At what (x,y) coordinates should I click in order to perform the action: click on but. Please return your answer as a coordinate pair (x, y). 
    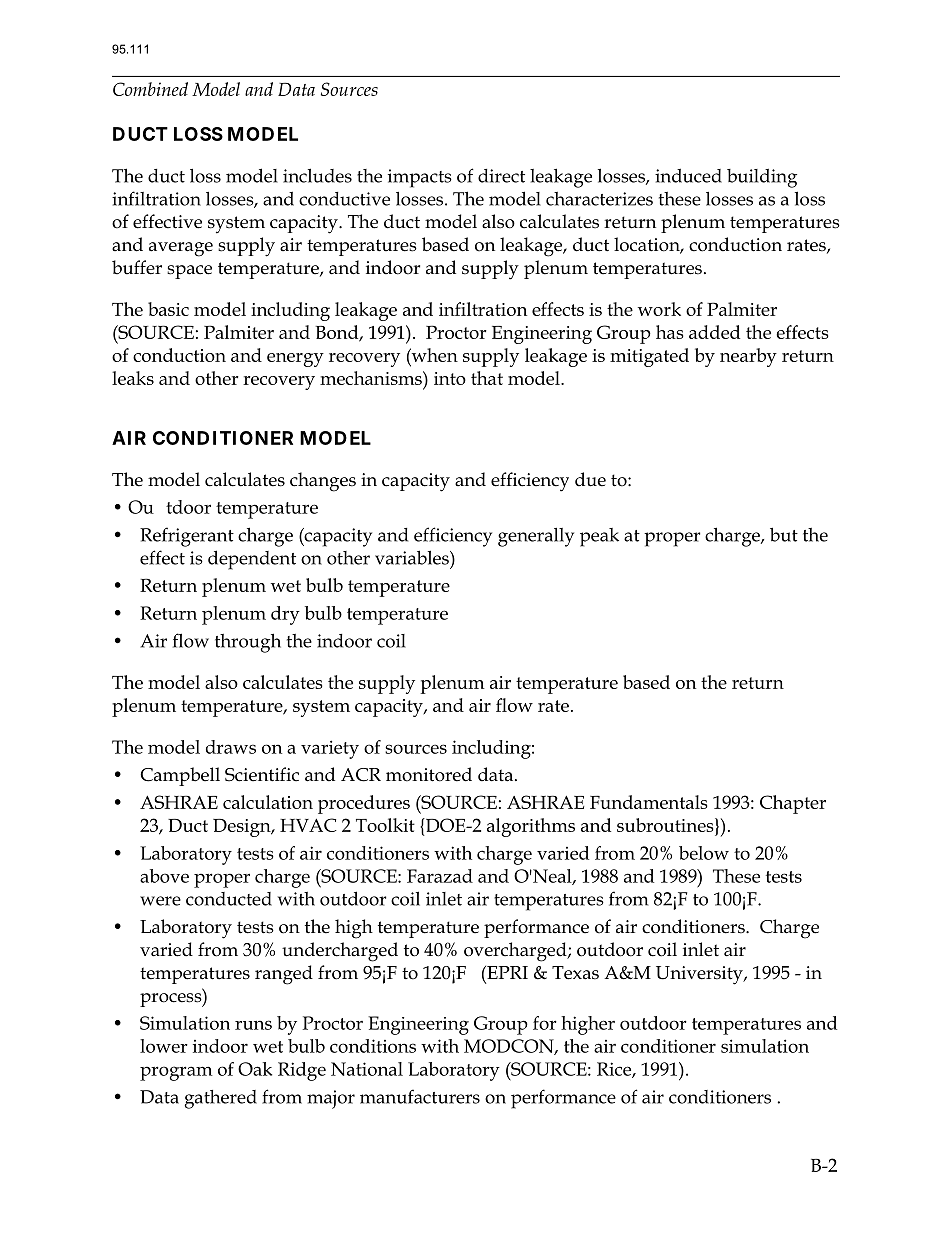
    Looking at the image, I should click on (784, 534).
